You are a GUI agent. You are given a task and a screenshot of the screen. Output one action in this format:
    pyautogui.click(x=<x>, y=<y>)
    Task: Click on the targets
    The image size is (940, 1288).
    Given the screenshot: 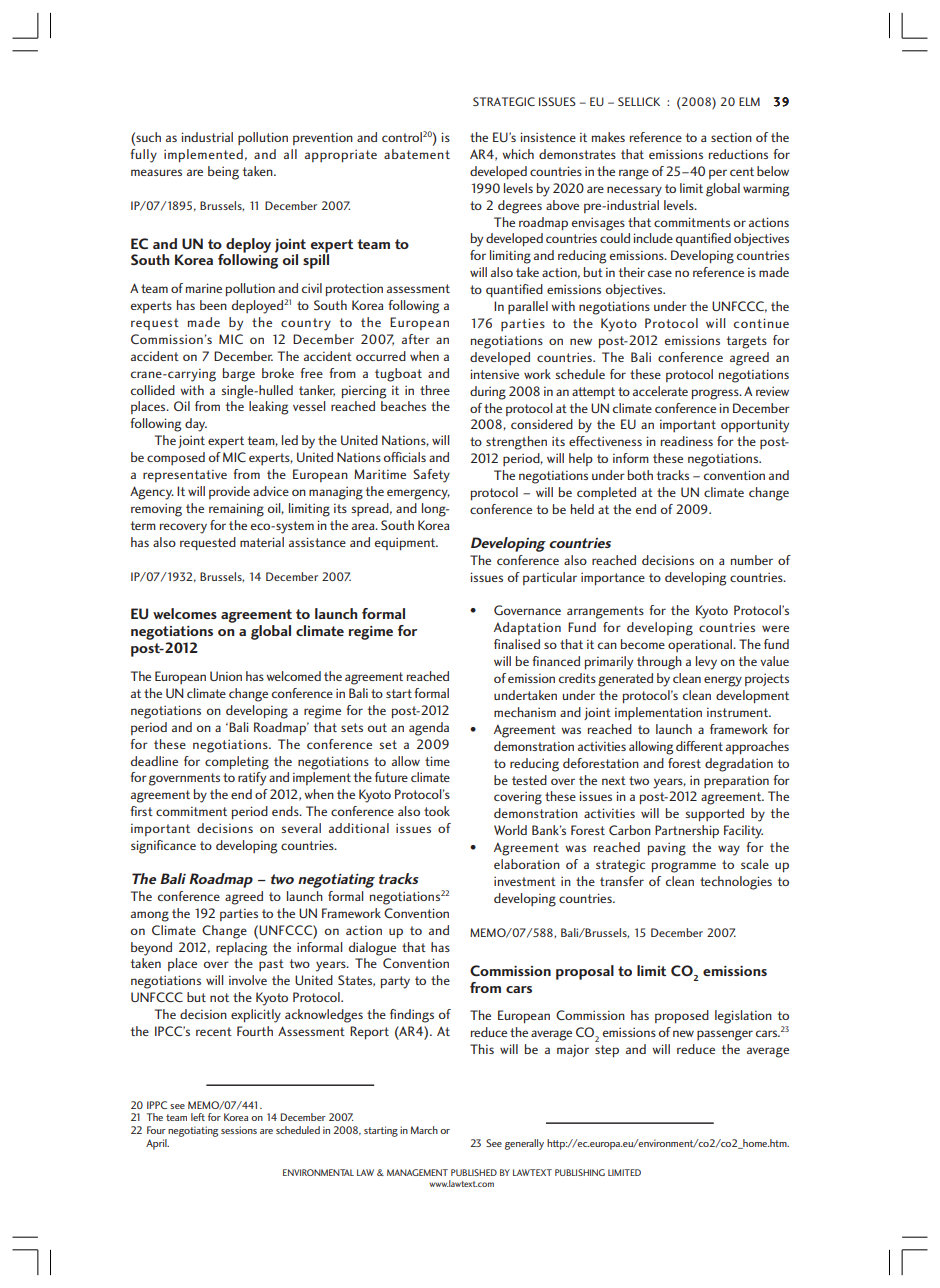 What is the action you would take?
    pyautogui.click(x=747, y=342)
